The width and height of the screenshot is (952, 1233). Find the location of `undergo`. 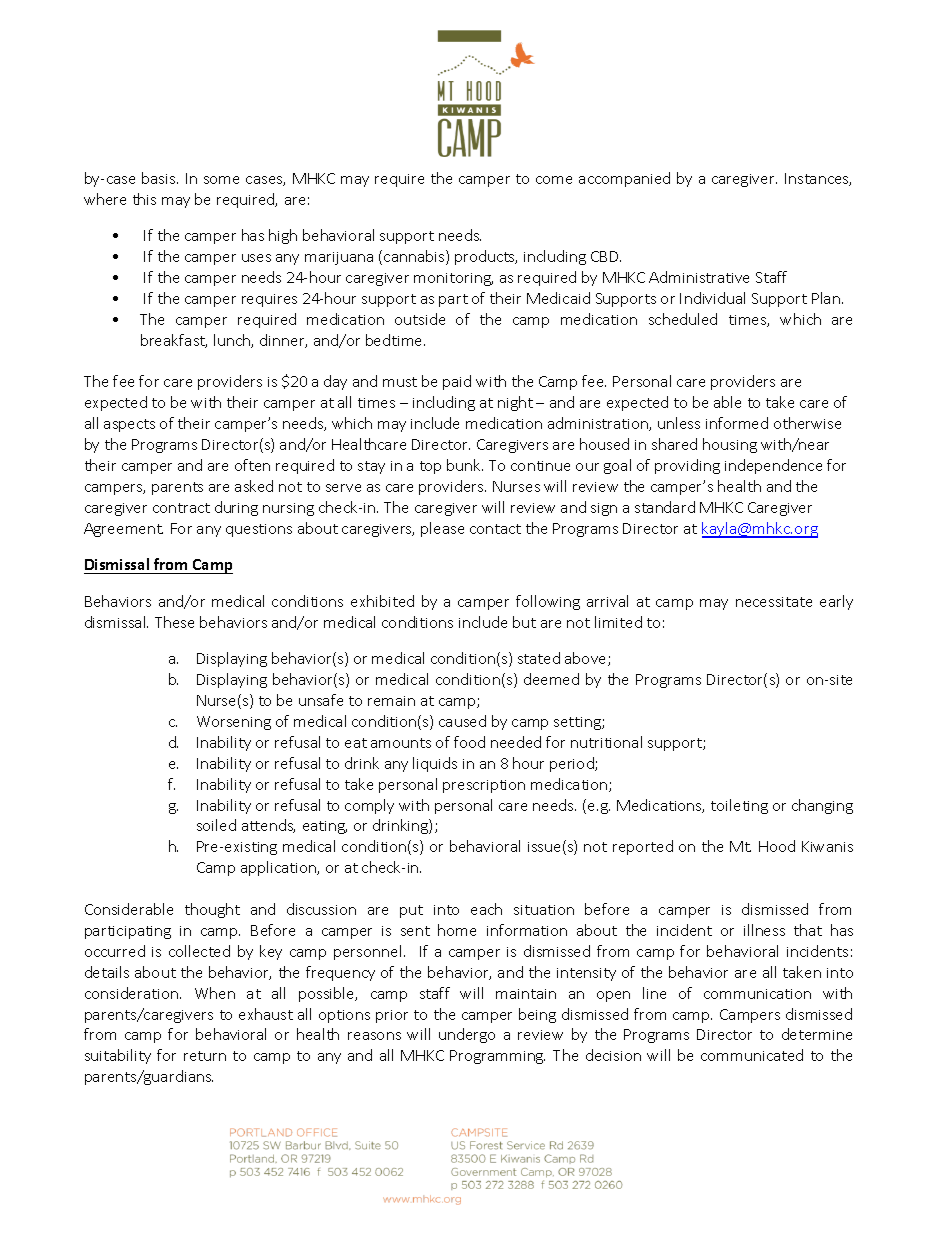

undergo is located at coordinates (467, 1035).
